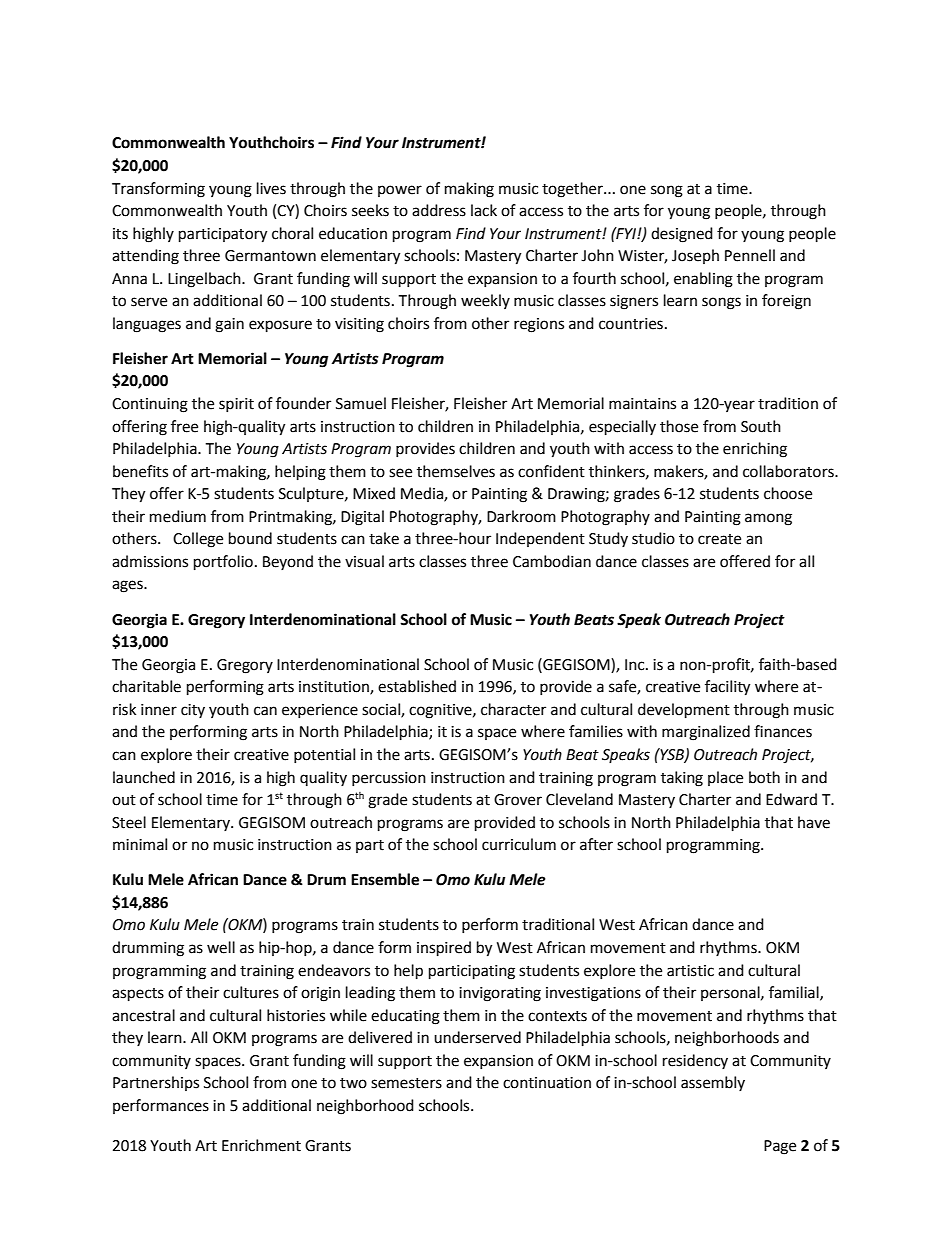 The width and height of the image is (952, 1233). What do you see at coordinates (682, 235) in the image?
I see `designed` at bounding box center [682, 235].
